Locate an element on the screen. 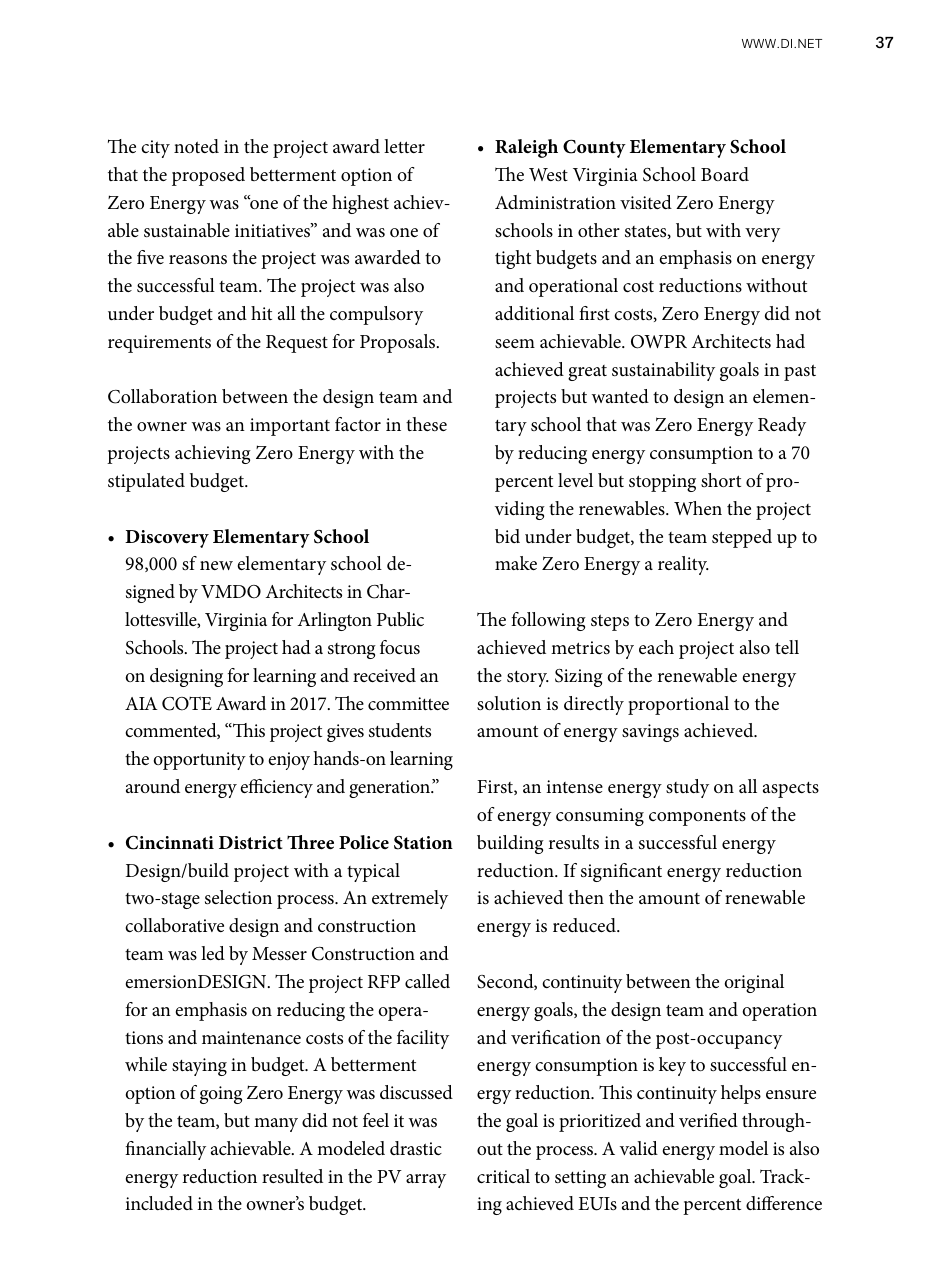 Image resolution: width=930 pixels, height=1288 pixels. When is located at coordinates (698, 508).
